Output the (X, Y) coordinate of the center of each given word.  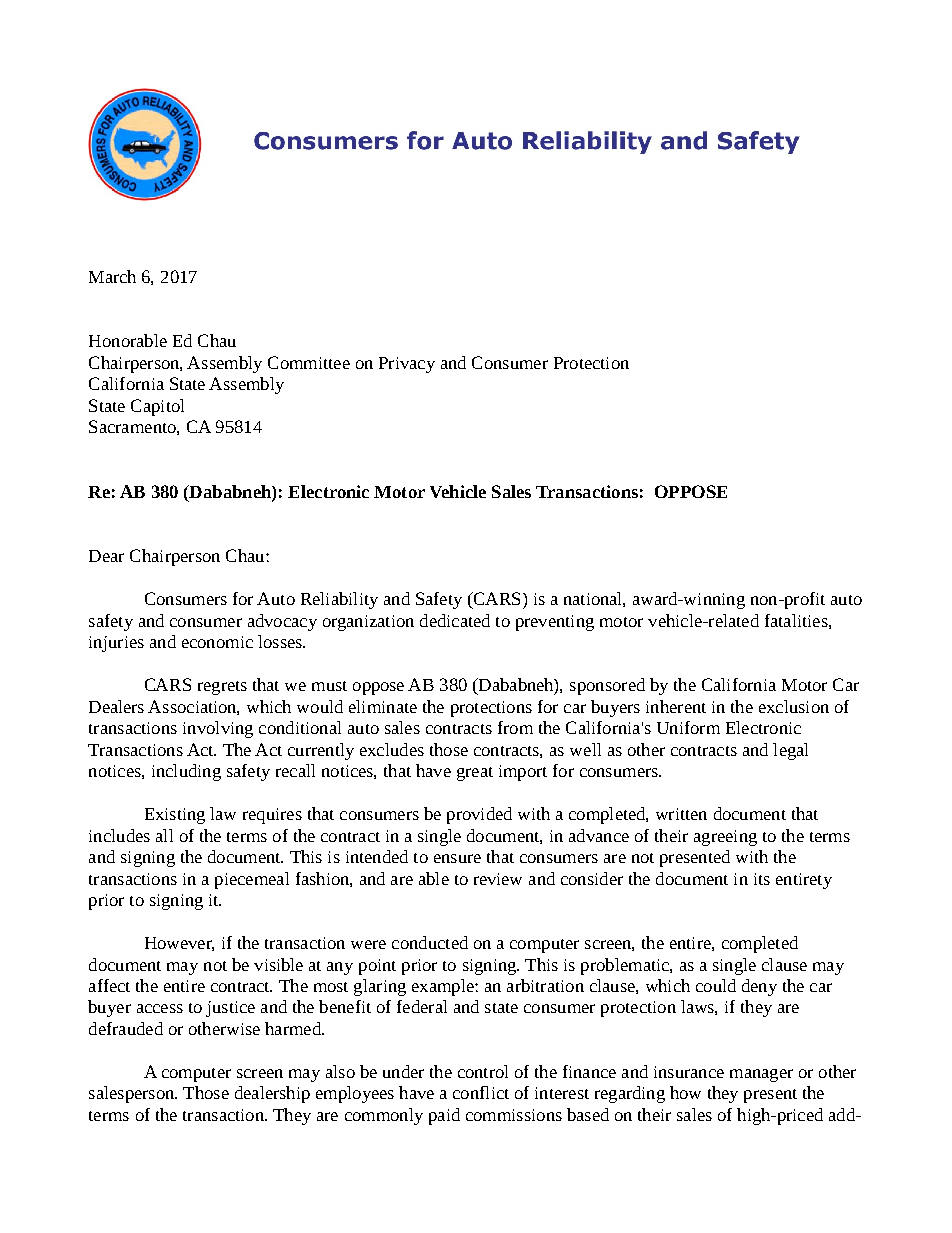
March (112, 276)
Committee (309, 362)
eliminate (383, 706)
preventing (555, 623)
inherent (676, 706)
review (498, 879)
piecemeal (252, 880)
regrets (222, 688)
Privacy (407, 365)
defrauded (126, 1028)
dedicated (455, 620)
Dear (106, 556)
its (762, 879)
